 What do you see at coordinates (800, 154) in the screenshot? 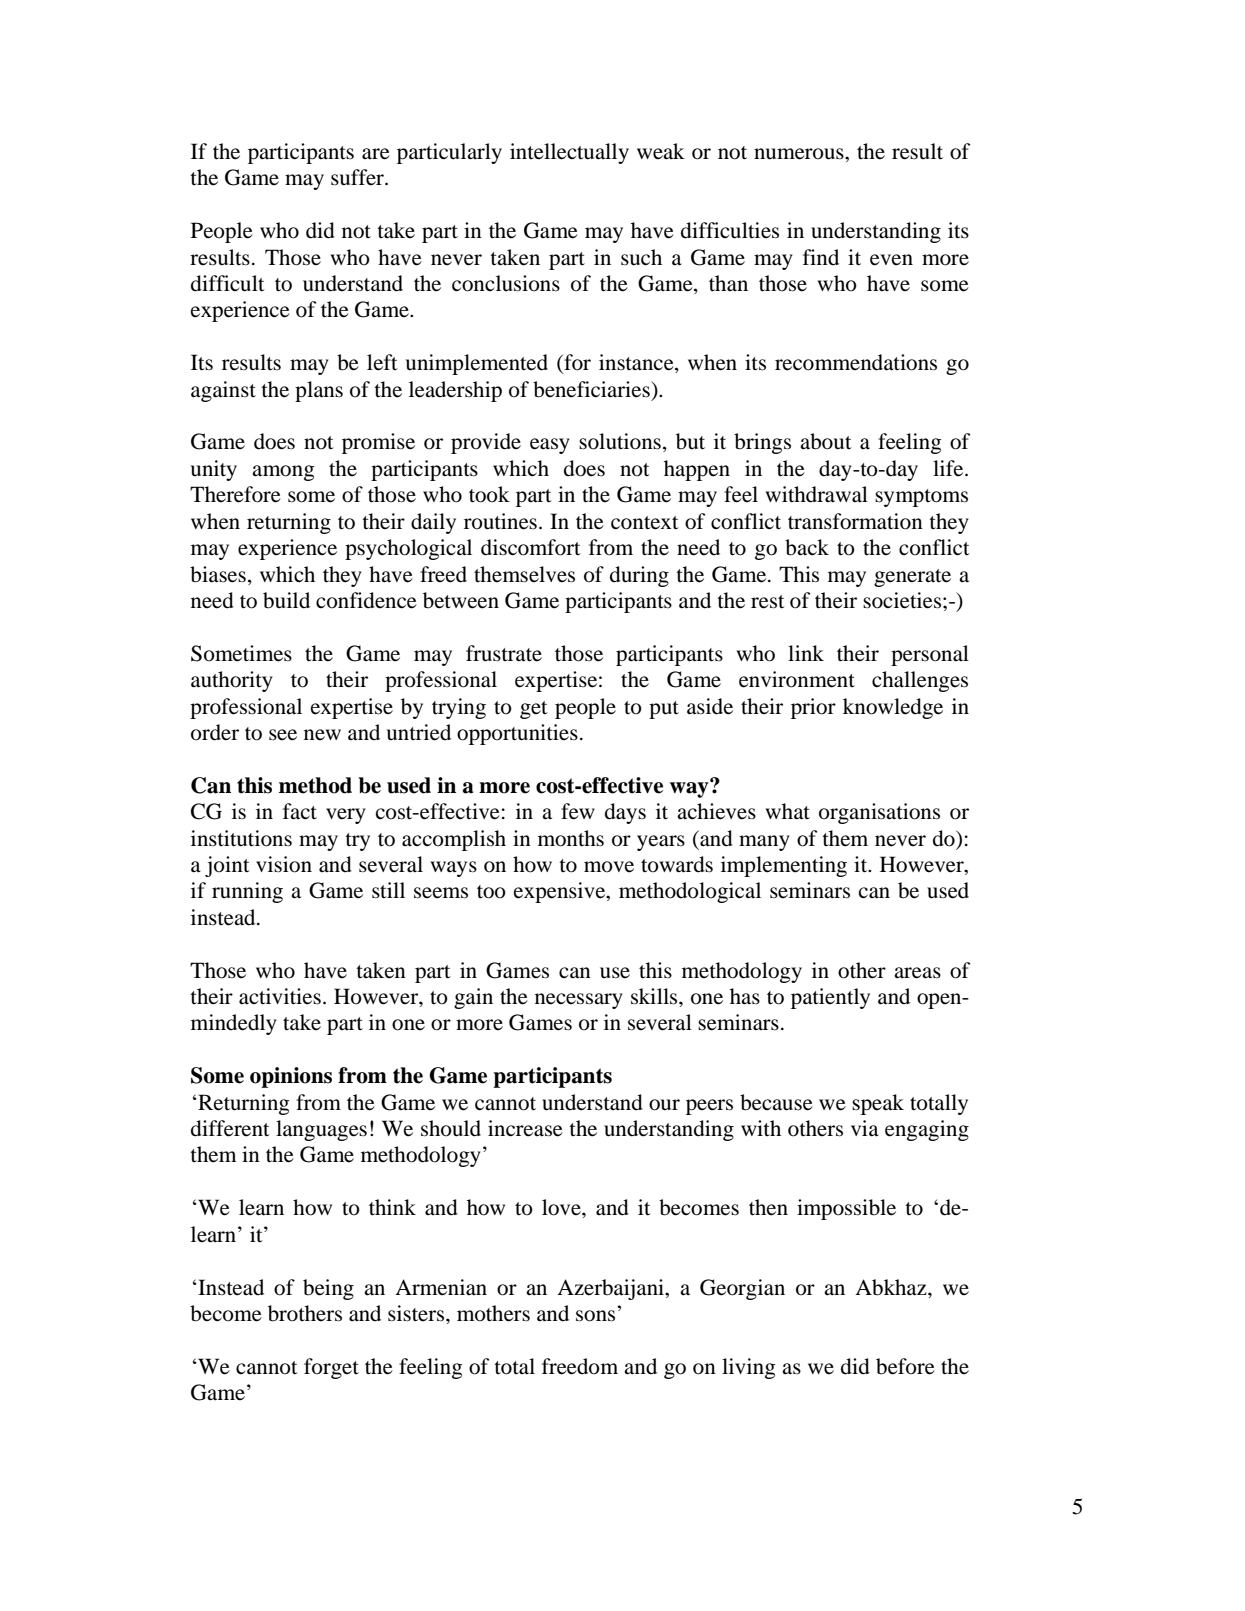
I see `numerous` at bounding box center [800, 154].
